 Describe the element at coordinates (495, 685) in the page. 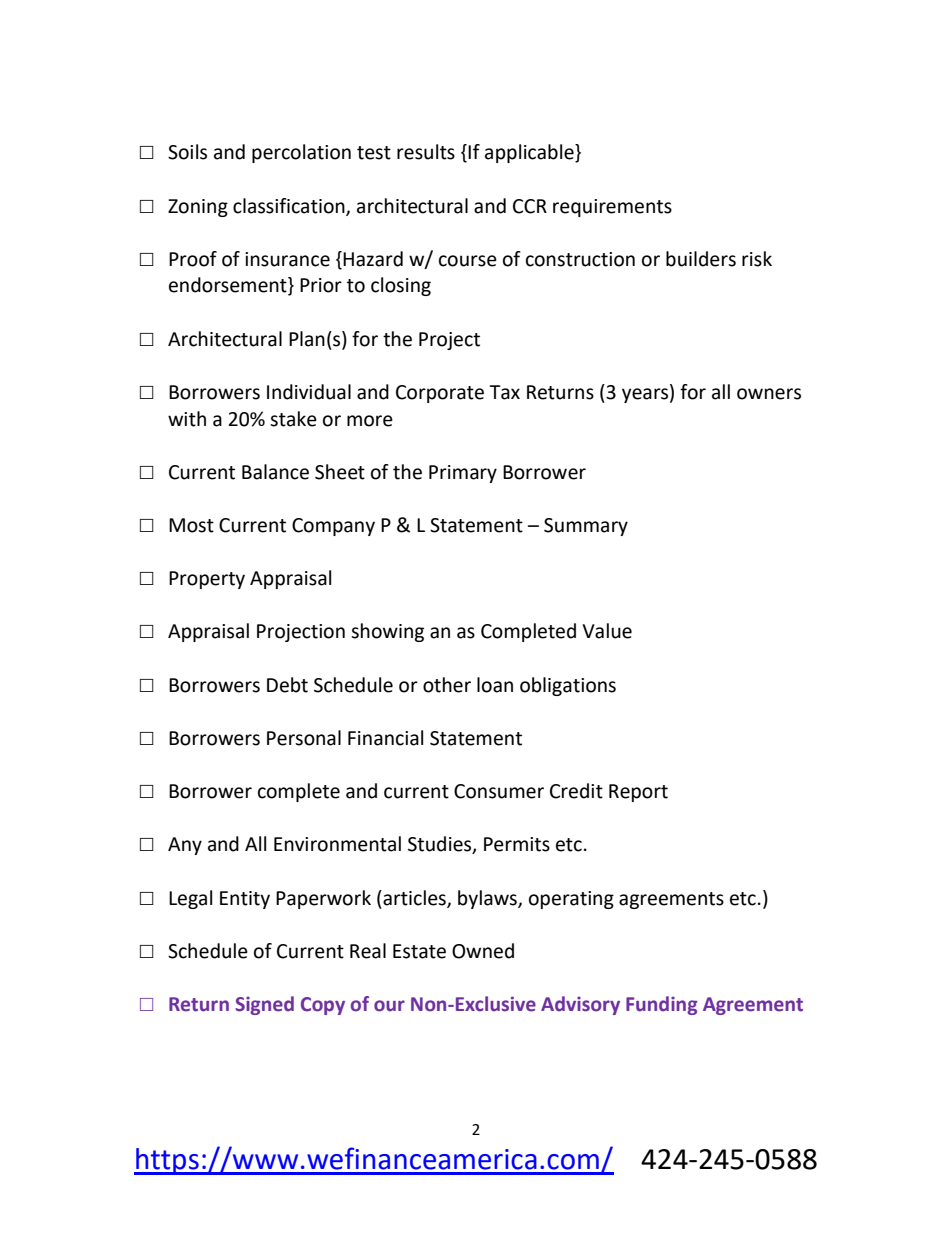

I see `loan` at that location.
